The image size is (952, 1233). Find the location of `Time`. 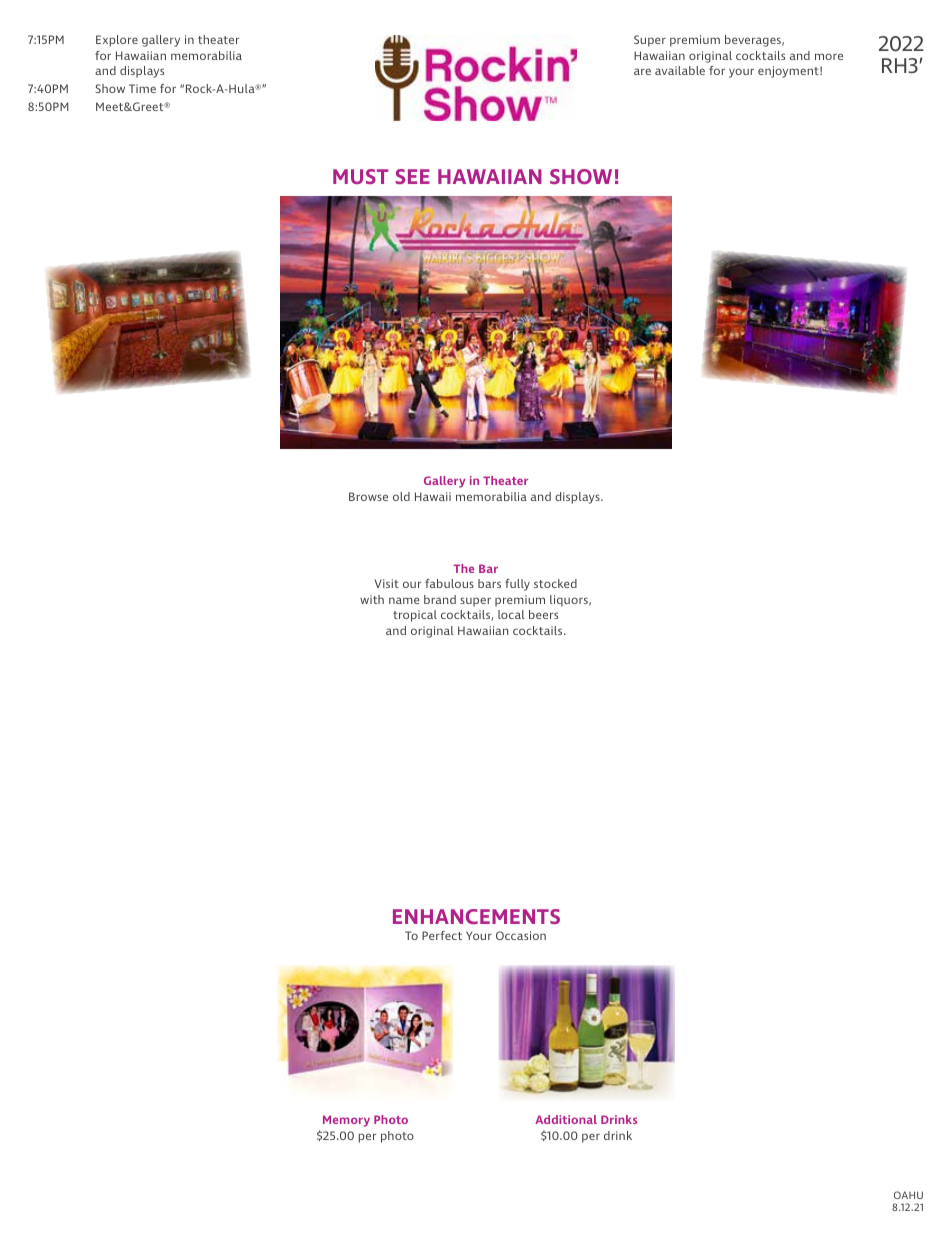

Time is located at coordinates (142, 88).
